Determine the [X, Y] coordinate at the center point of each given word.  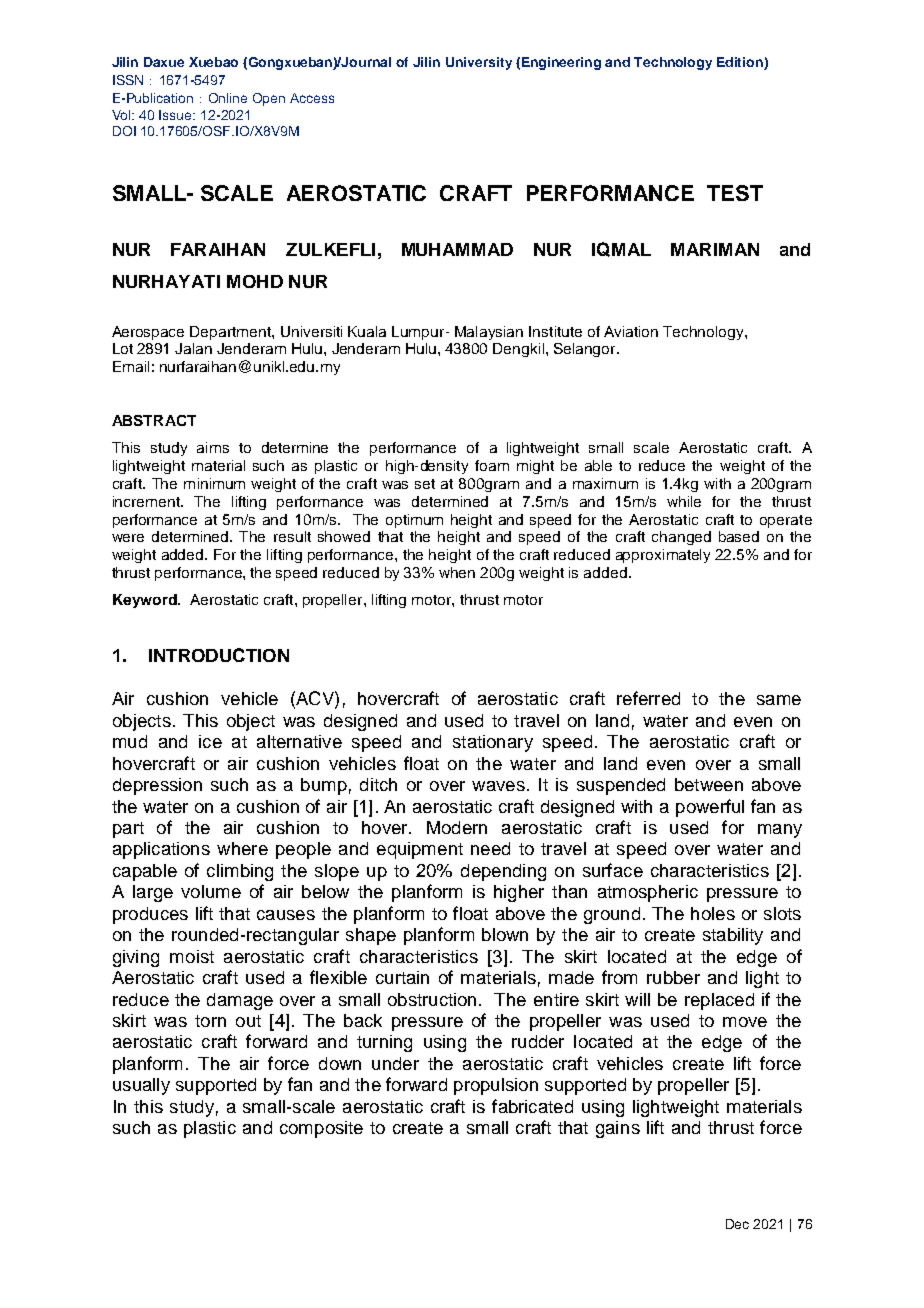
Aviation [631, 331]
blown [505, 934]
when [457, 572]
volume [211, 891]
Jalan [193, 348]
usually [141, 1086]
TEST [735, 193]
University [479, 63]
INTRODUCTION [219, 655]
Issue [177, 115]
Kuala [367, 331]
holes [713, 913]
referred [648, 698]
